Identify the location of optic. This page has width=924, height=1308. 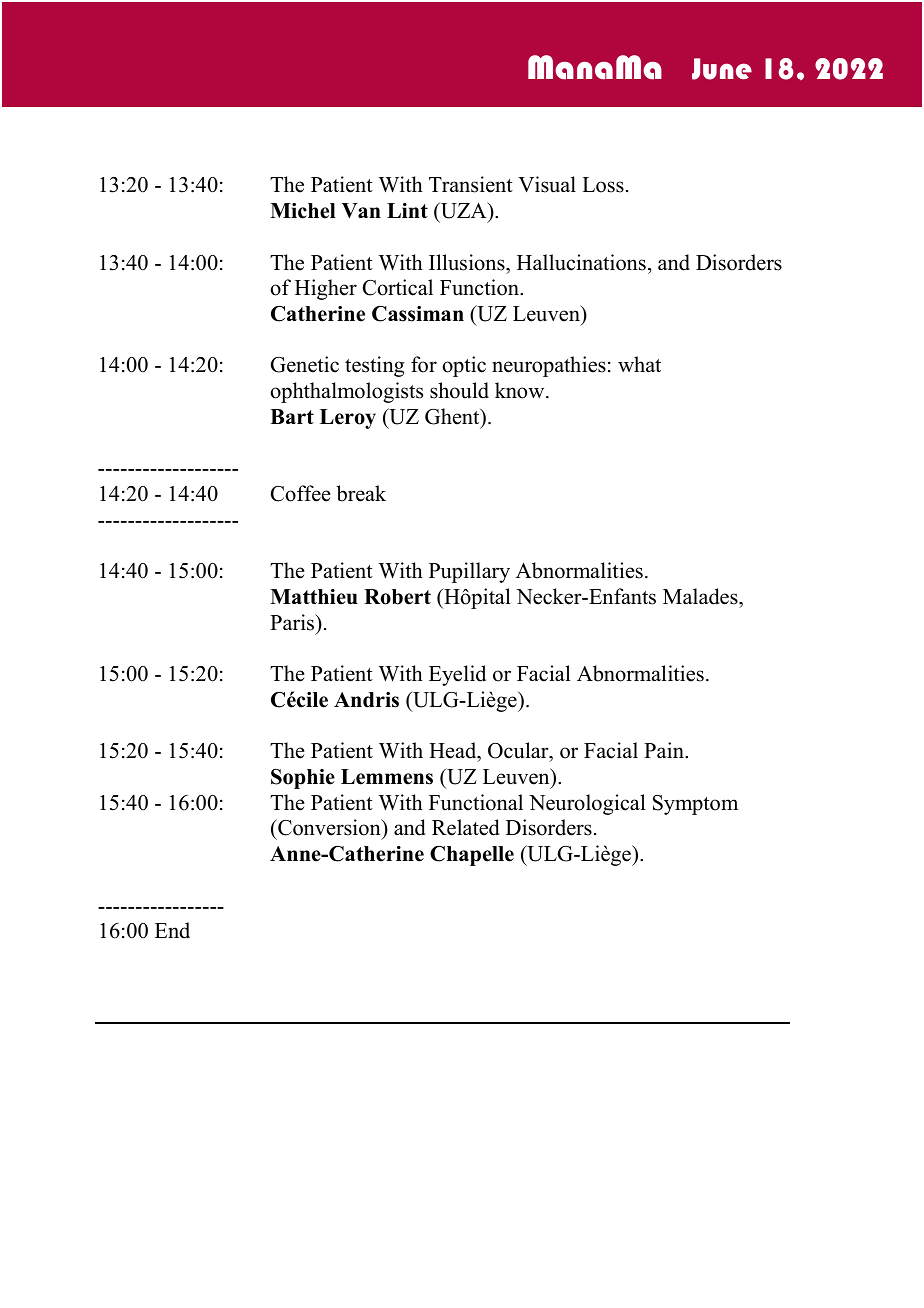
(464, 366).
